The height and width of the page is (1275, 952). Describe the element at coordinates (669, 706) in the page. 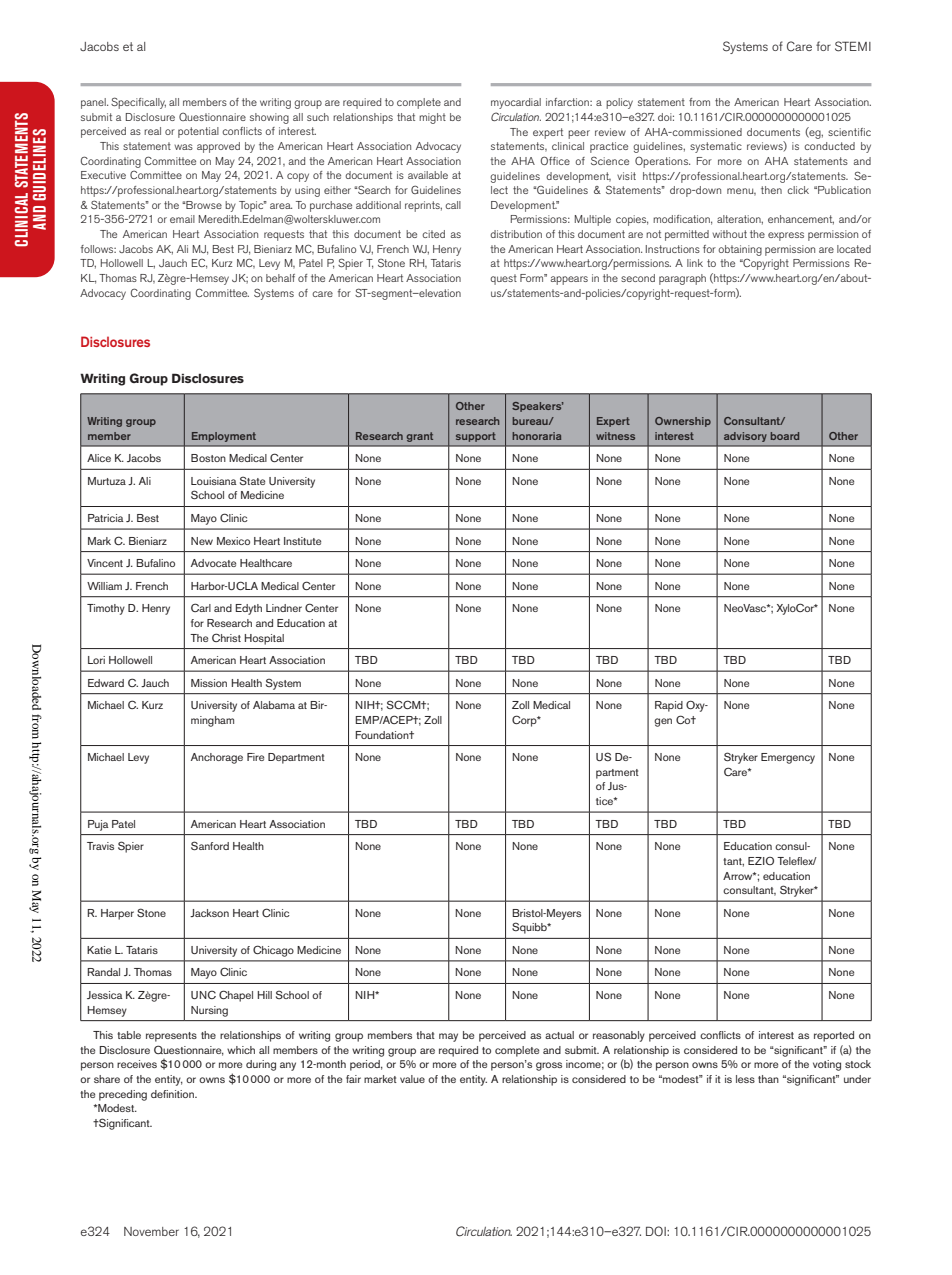

I see `Rapid` at that location.
